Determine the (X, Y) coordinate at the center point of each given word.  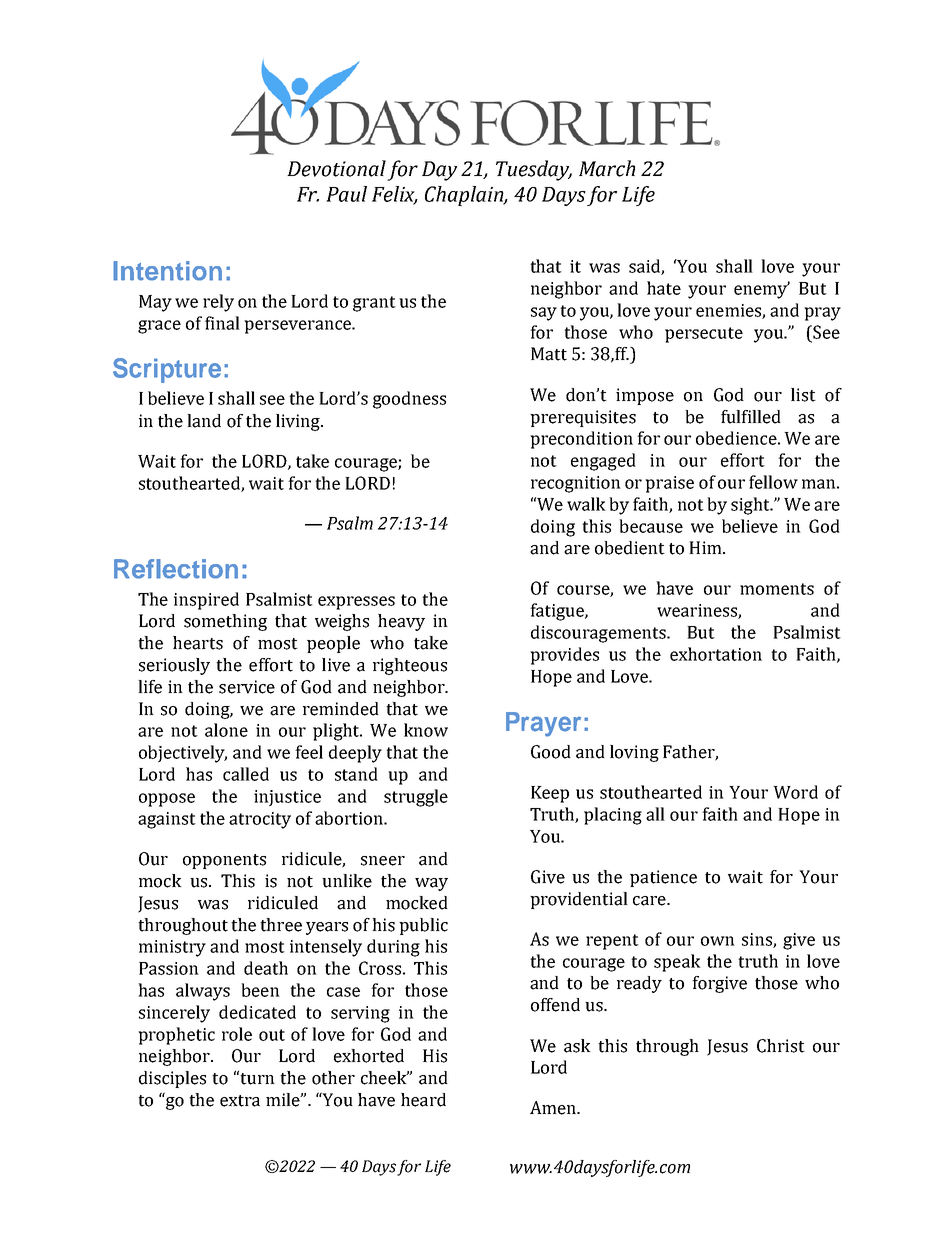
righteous (410, 666)
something (225, 622)
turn (257, 1079)
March (607, 168)
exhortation (716, 654)
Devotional (336, 168)
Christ (781, 1046)
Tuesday (534, 170)
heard (423, 1100)
